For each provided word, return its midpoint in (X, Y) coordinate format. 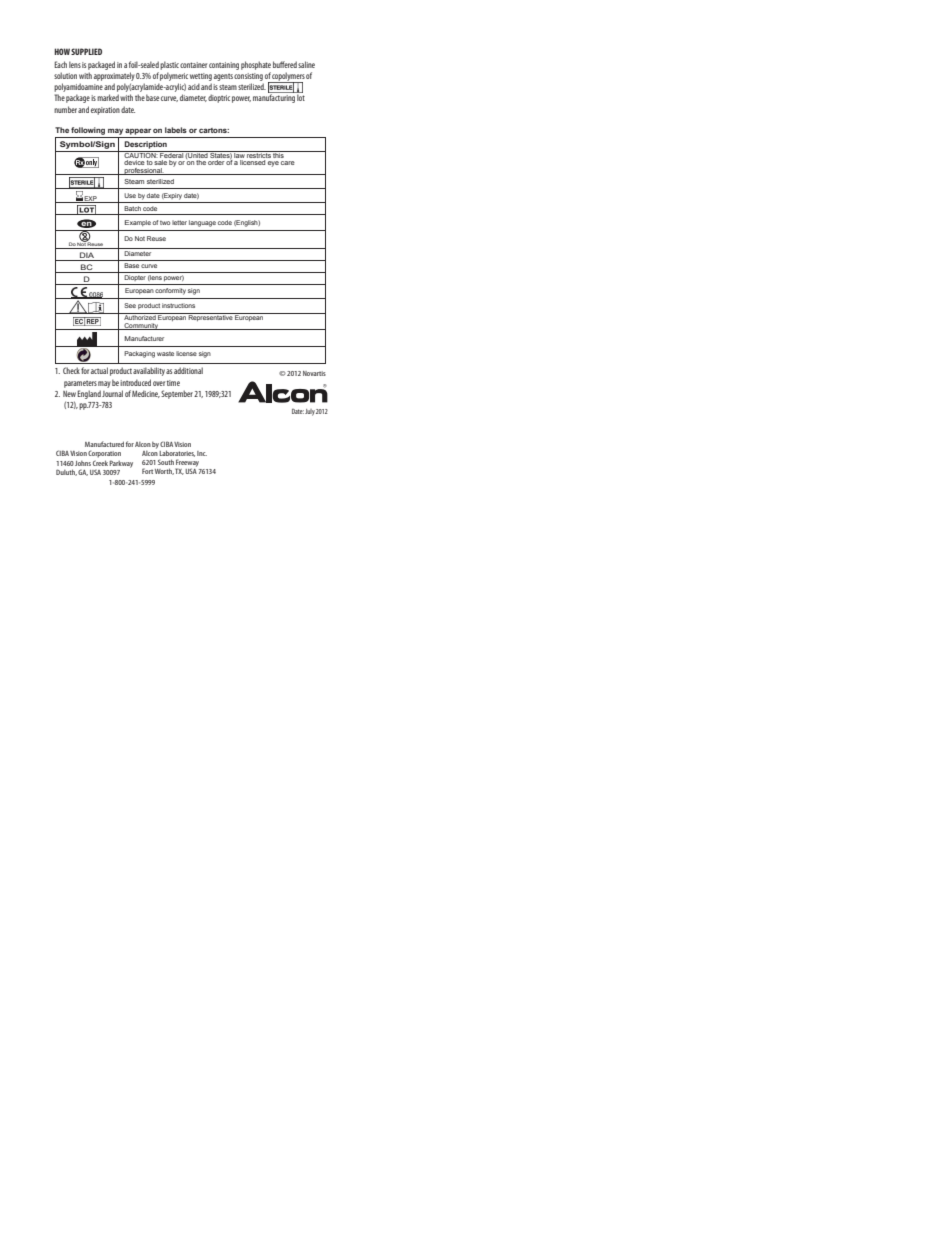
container (193, 65)
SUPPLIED (86, 51)
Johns (83, 463)
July (310, 412)
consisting (248, 77)
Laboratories (177, 453)
